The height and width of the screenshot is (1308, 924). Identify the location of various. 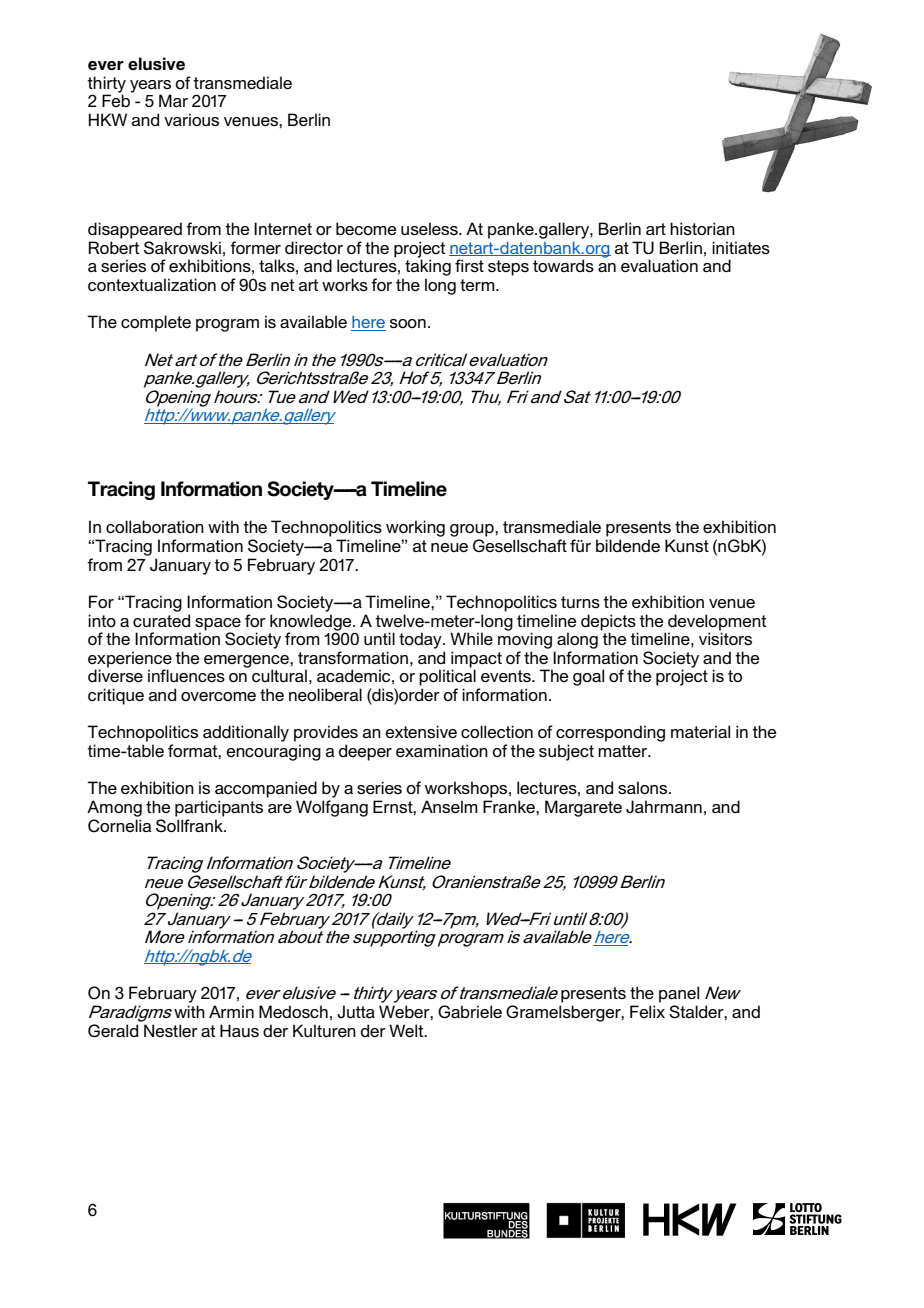
(191, 119).
